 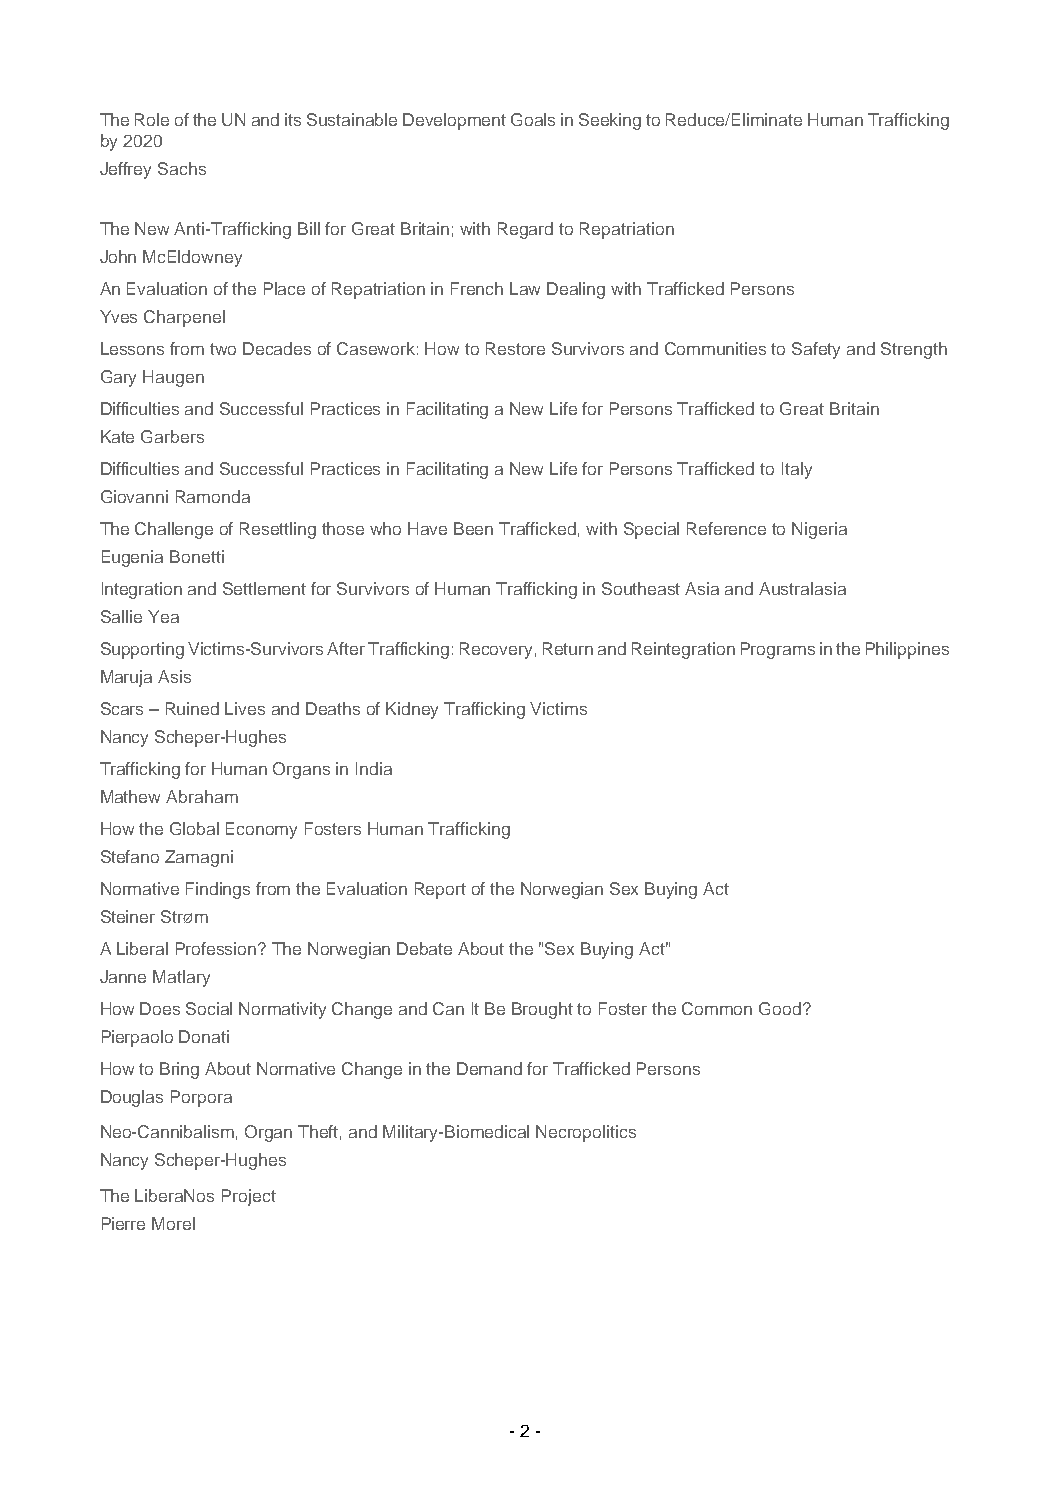 I want to click on two, so click(x=223, y=349).
